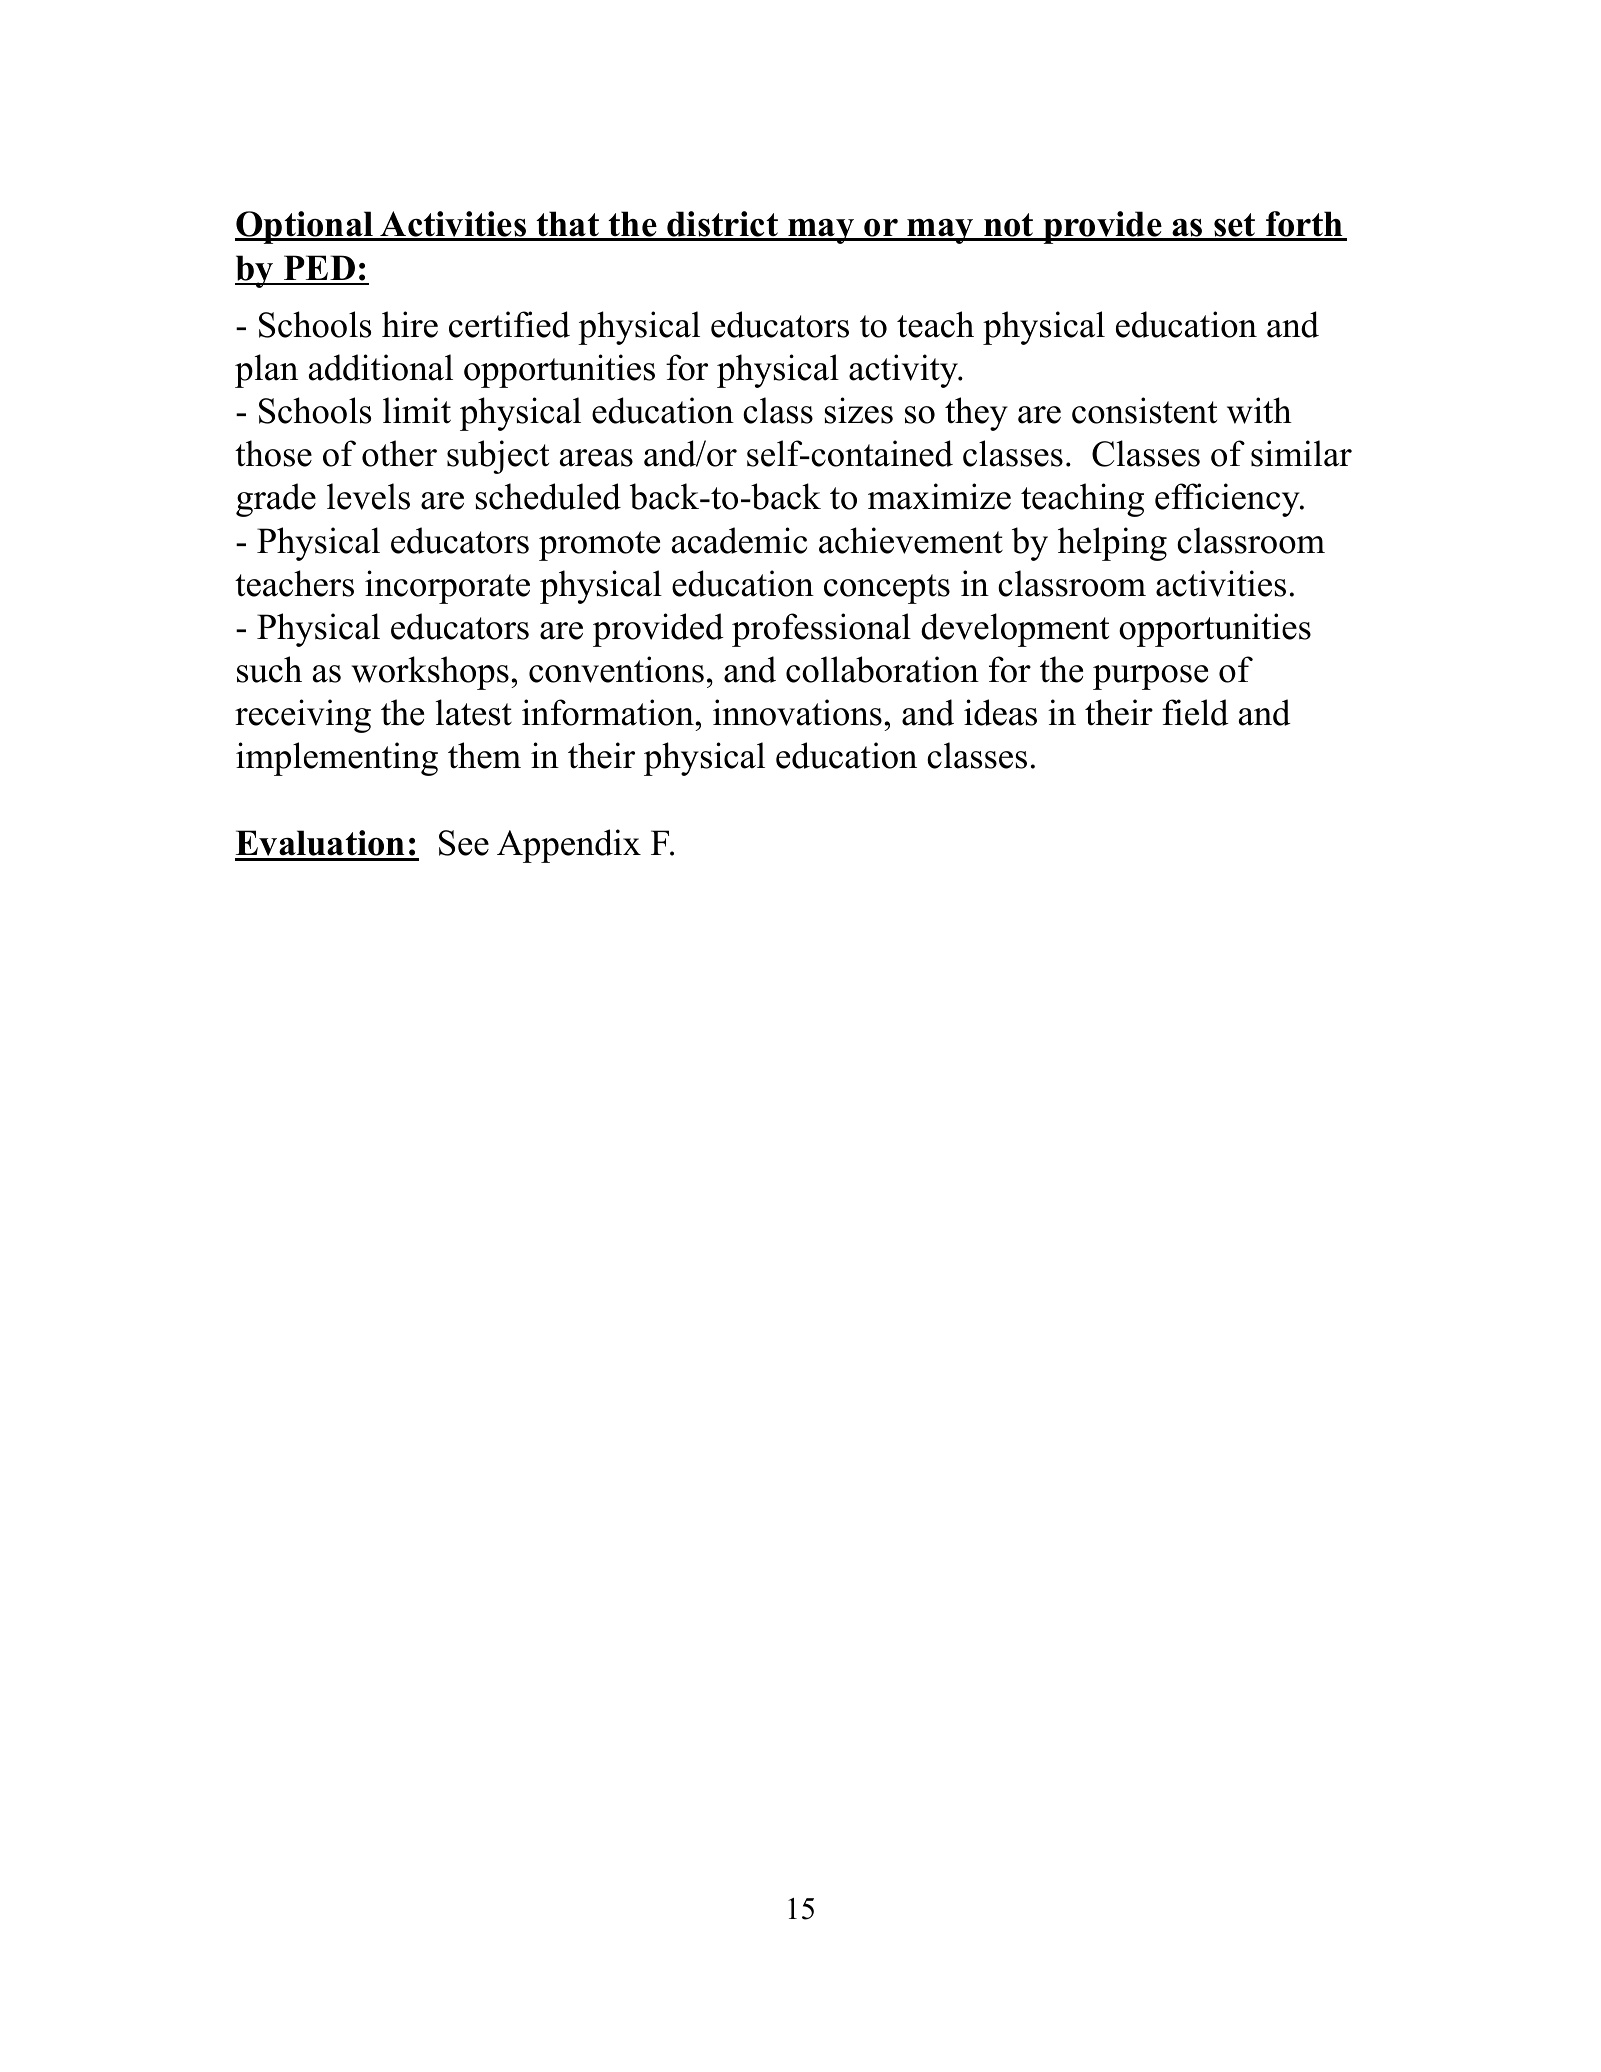 The height and width of the screenshot is (2072, 1601). I want to click on set, so click(1235, 226).
